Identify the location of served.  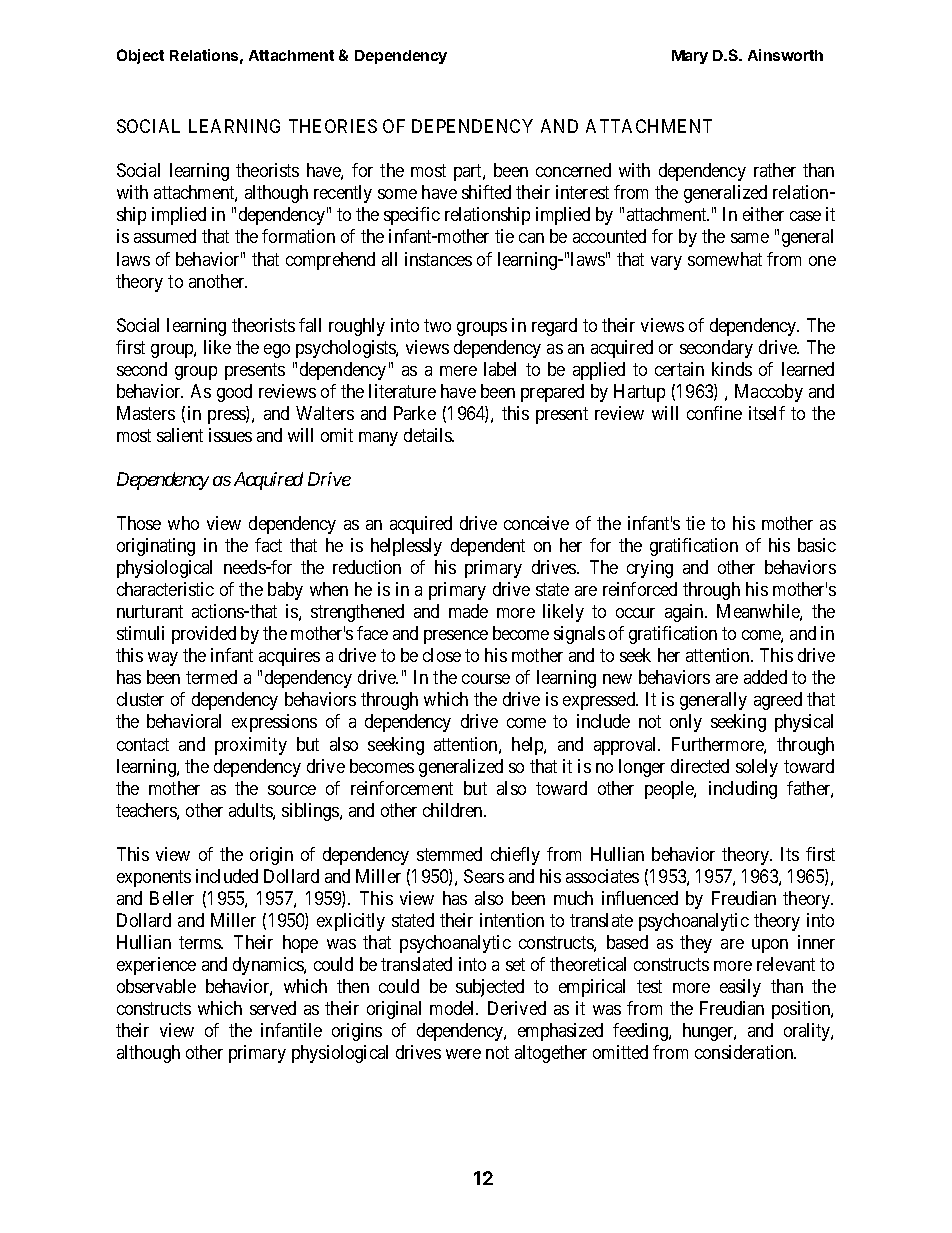
(273, 1008).
